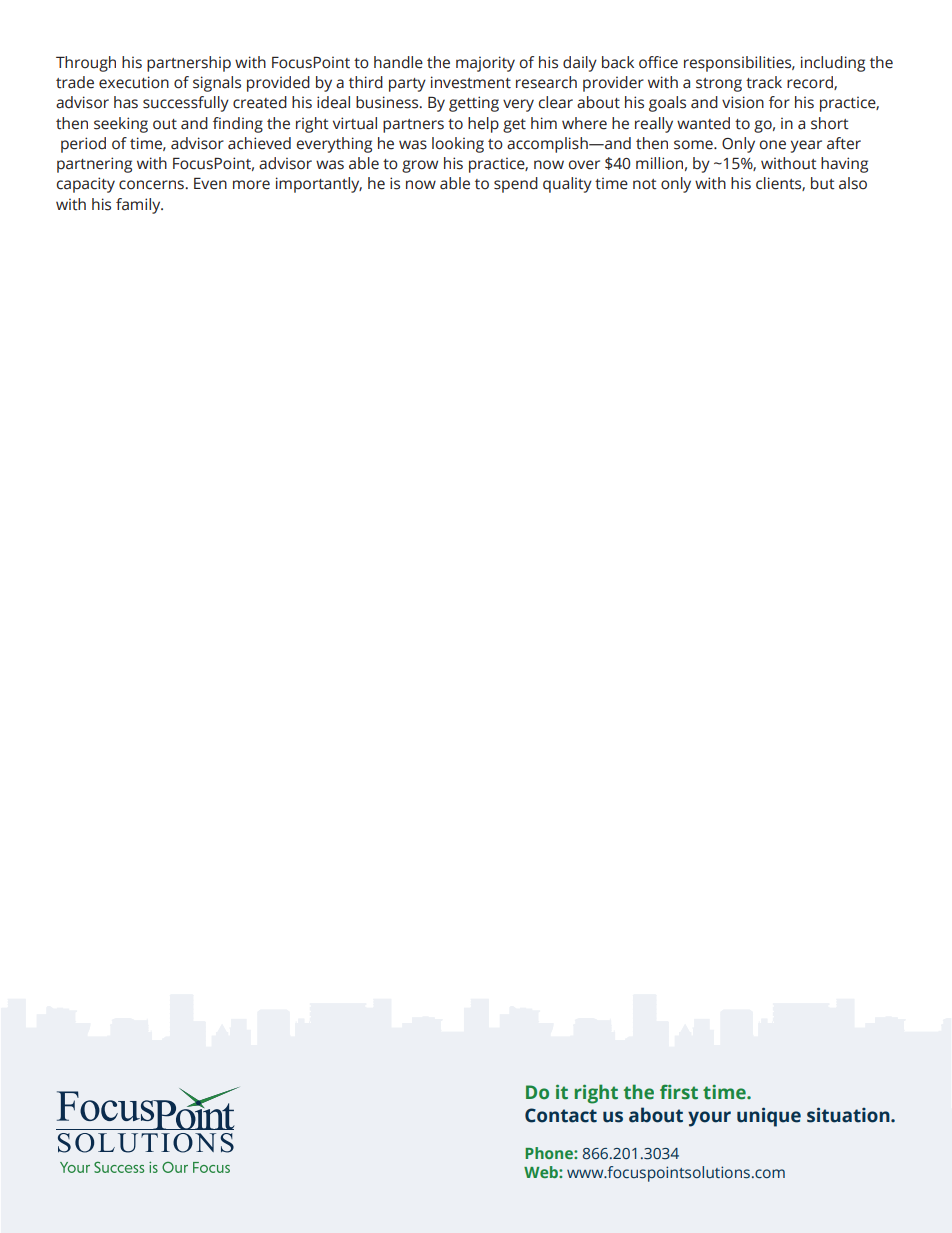 The height and width of the screenshot is (1233, 952). What do you see at coordinates (474, 104) in the screenshot?
I see `getting` at bounding box center [474, 104].
